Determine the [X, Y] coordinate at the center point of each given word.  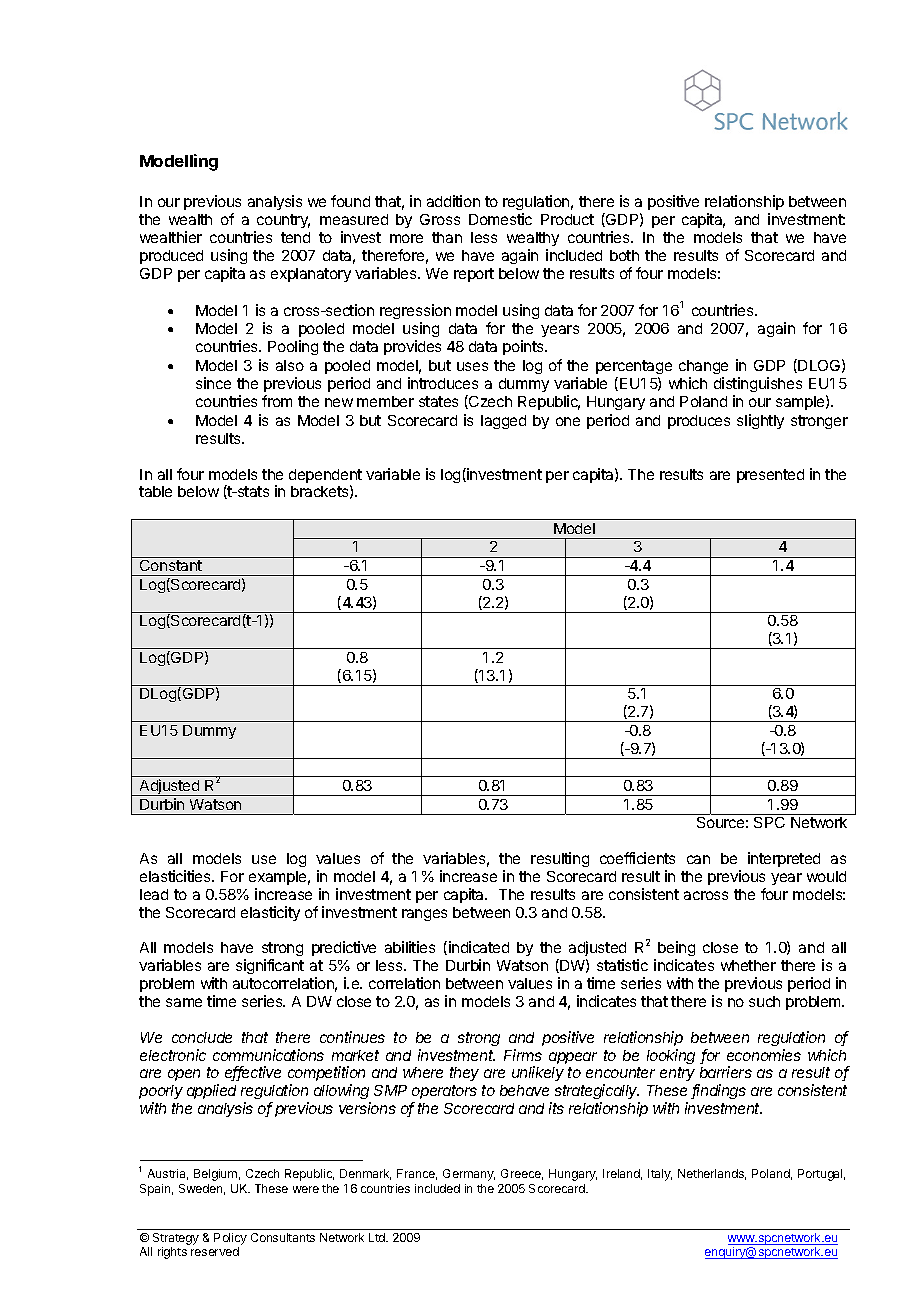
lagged [503, 422]
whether [748, 965]
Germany [469, 1175]
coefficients [637, 858]
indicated [479, 947]
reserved [215, 1251]
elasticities [176, 876]
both [624, 255]
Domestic [500, 219]
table [155, 491]
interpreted [784, 859]
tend [295, 237]
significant [270, 966]
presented [770, 476]
